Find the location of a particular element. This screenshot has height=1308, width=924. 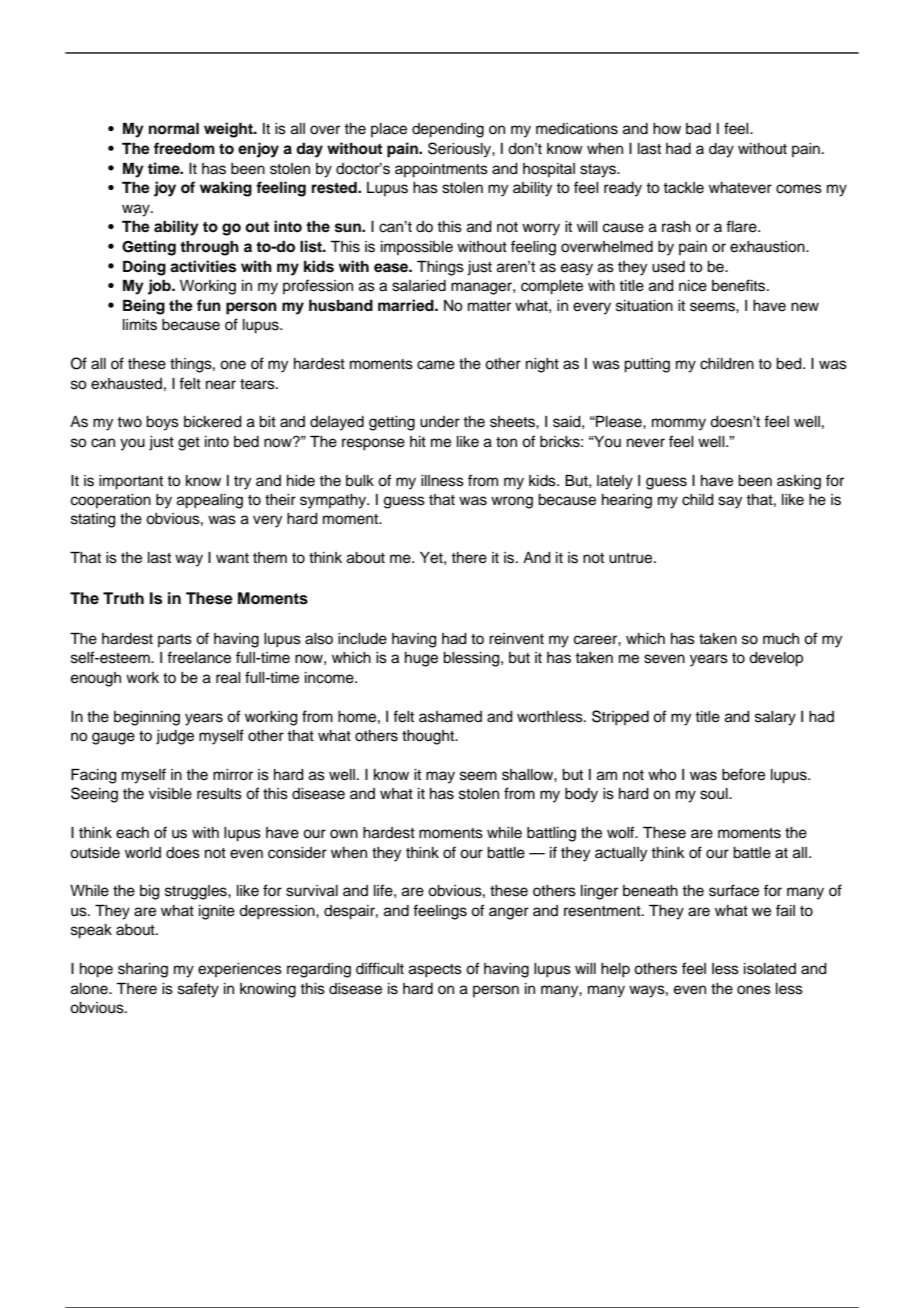

bad is located at coordinates (698, 129).
